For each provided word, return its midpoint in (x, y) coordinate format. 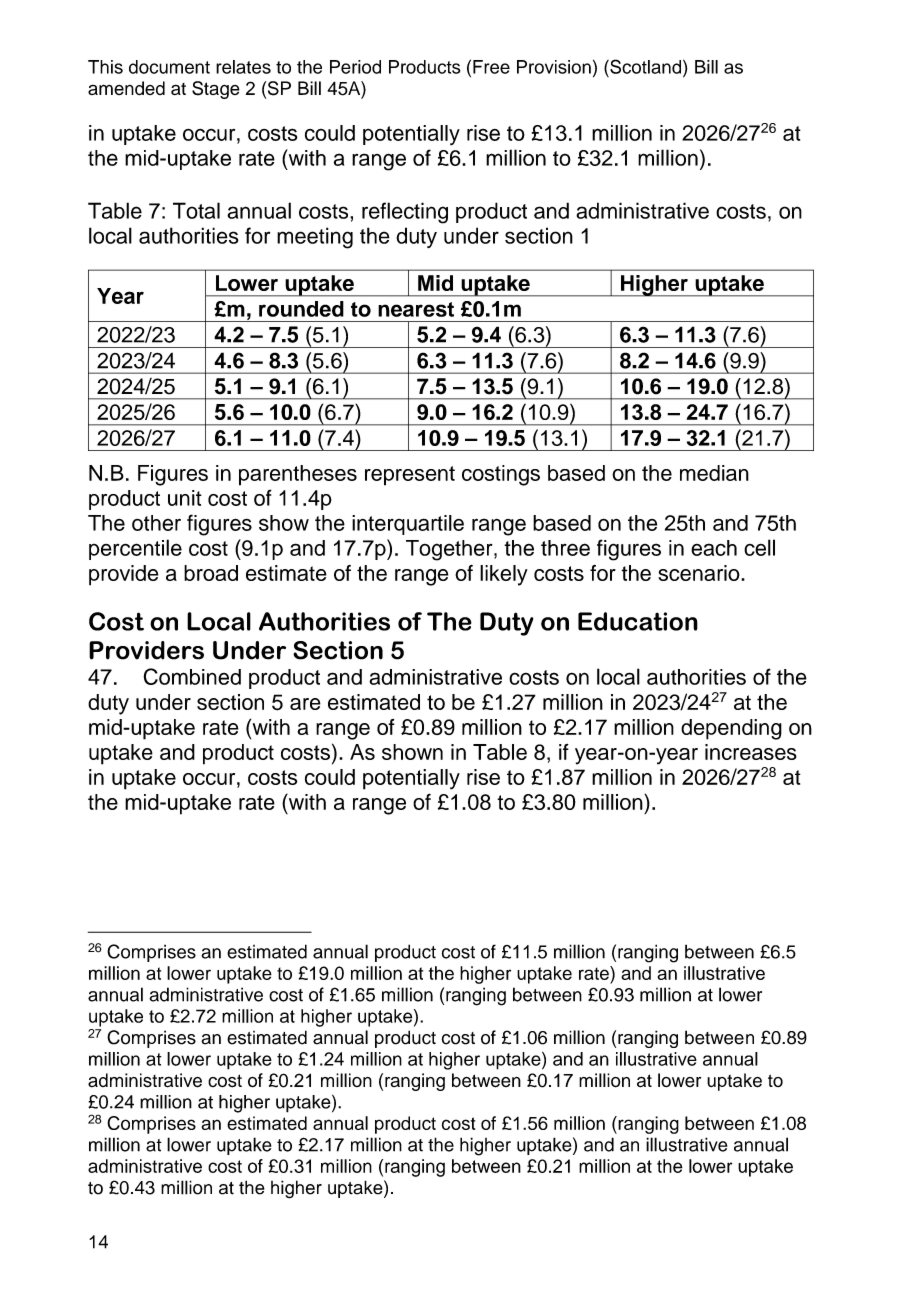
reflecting (405, 213)
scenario (700, 573)
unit (185, 498)
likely (504, 575)
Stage (216, 90)
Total (196, 210)
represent (410, 476)
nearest (416, 309)
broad (211, 573)
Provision (554, 67)
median (714, 473)
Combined (192, 676)
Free (491, 67)
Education (638, 621)
